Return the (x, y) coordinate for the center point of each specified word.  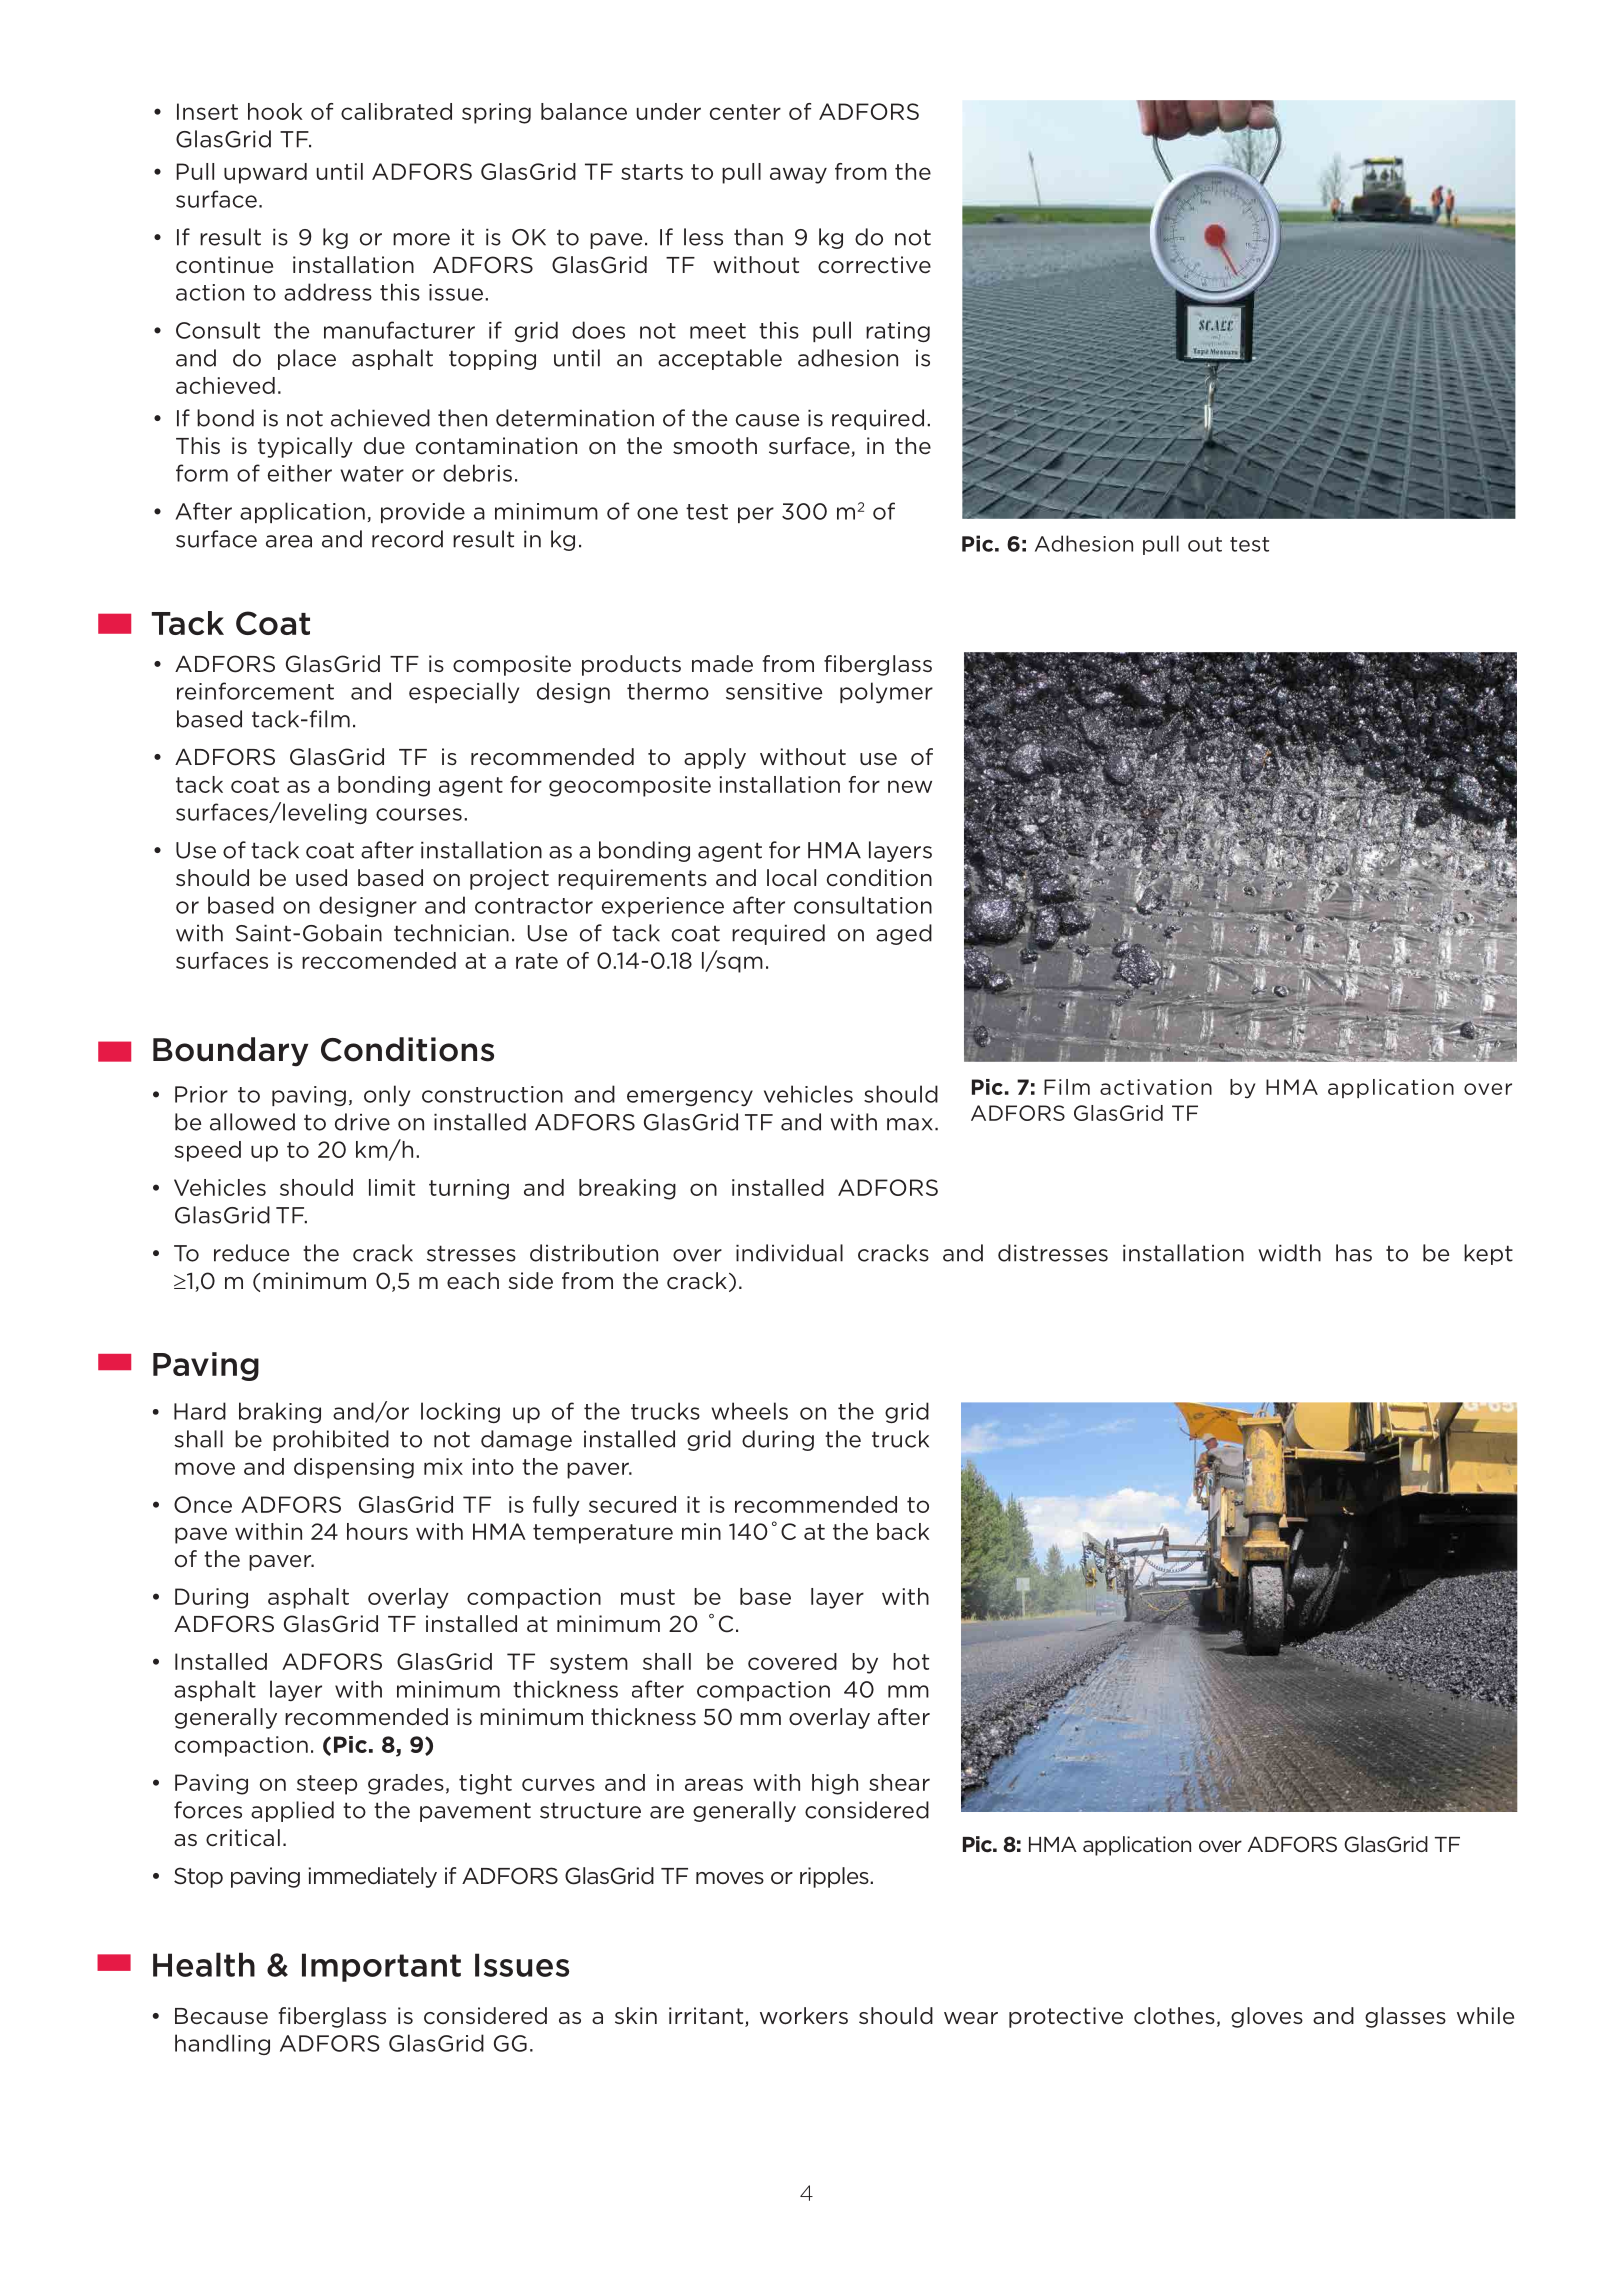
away (798, 175)
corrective (874, 265)
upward (265, 173)
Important (381, 1967)
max (910, 1124)
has (1354, 1253)
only (387, 1096)
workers (804, 2016)
